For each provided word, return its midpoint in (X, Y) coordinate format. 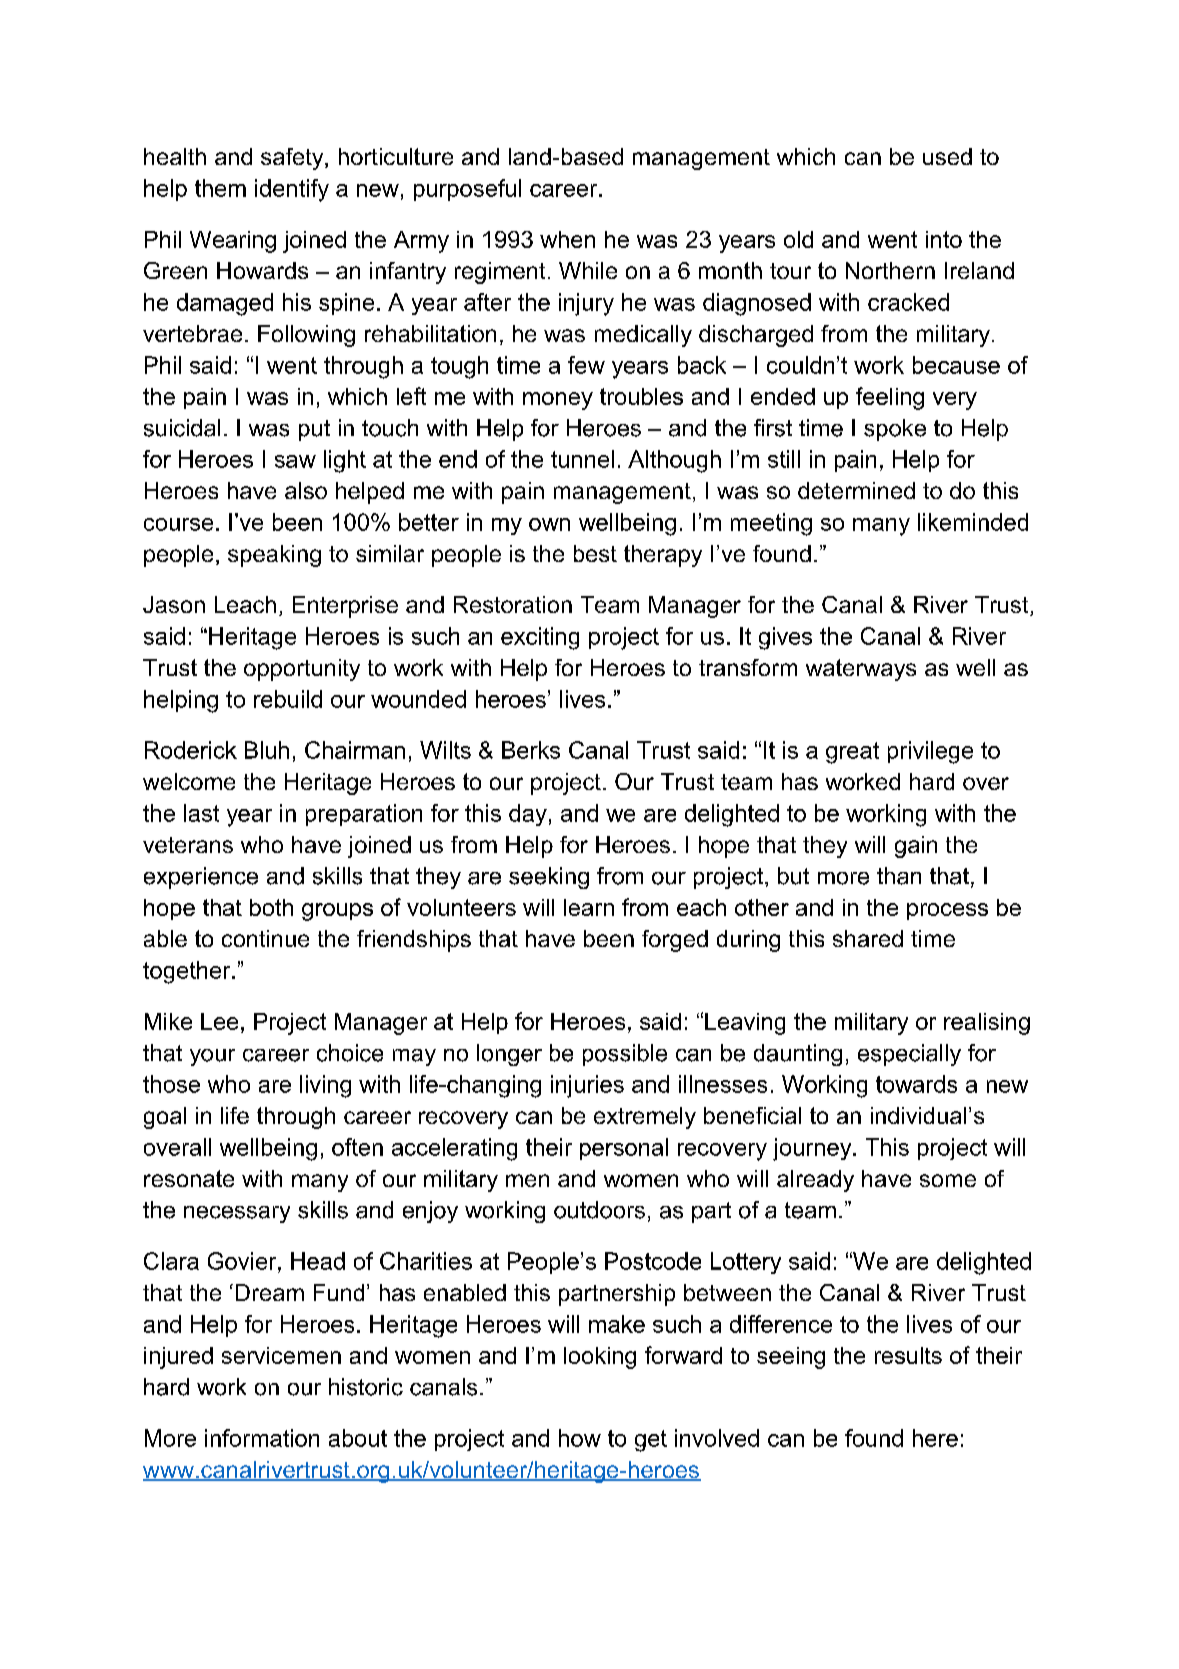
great (852, 753)
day (528, 815)
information (262, 1438)
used (947, 156)
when (567, 239)
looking (600, 1358)
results (908, 1355)
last (201, 813)
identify (292, 190)
